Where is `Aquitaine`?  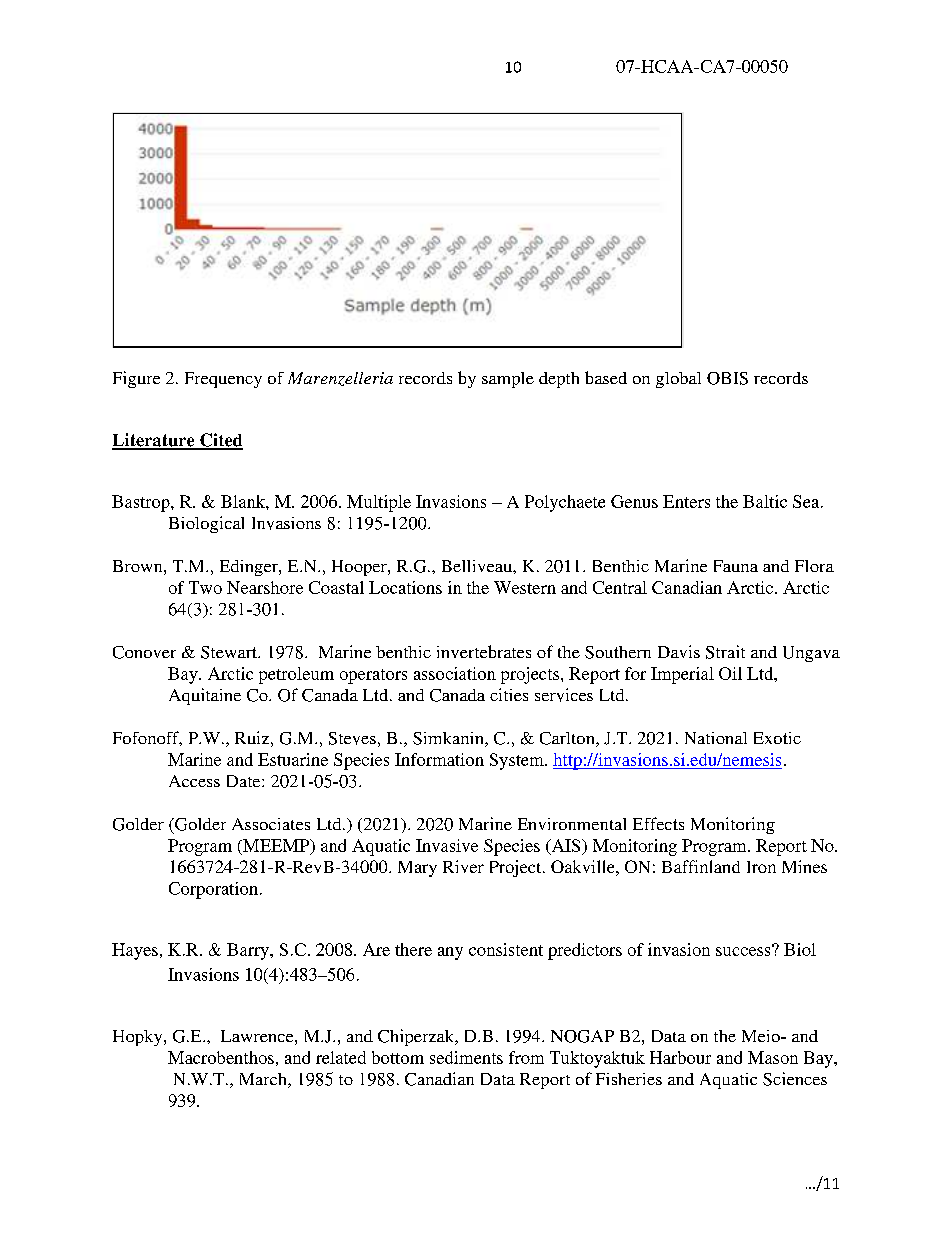 Aquitaine is located at coordinates (205, 696).
